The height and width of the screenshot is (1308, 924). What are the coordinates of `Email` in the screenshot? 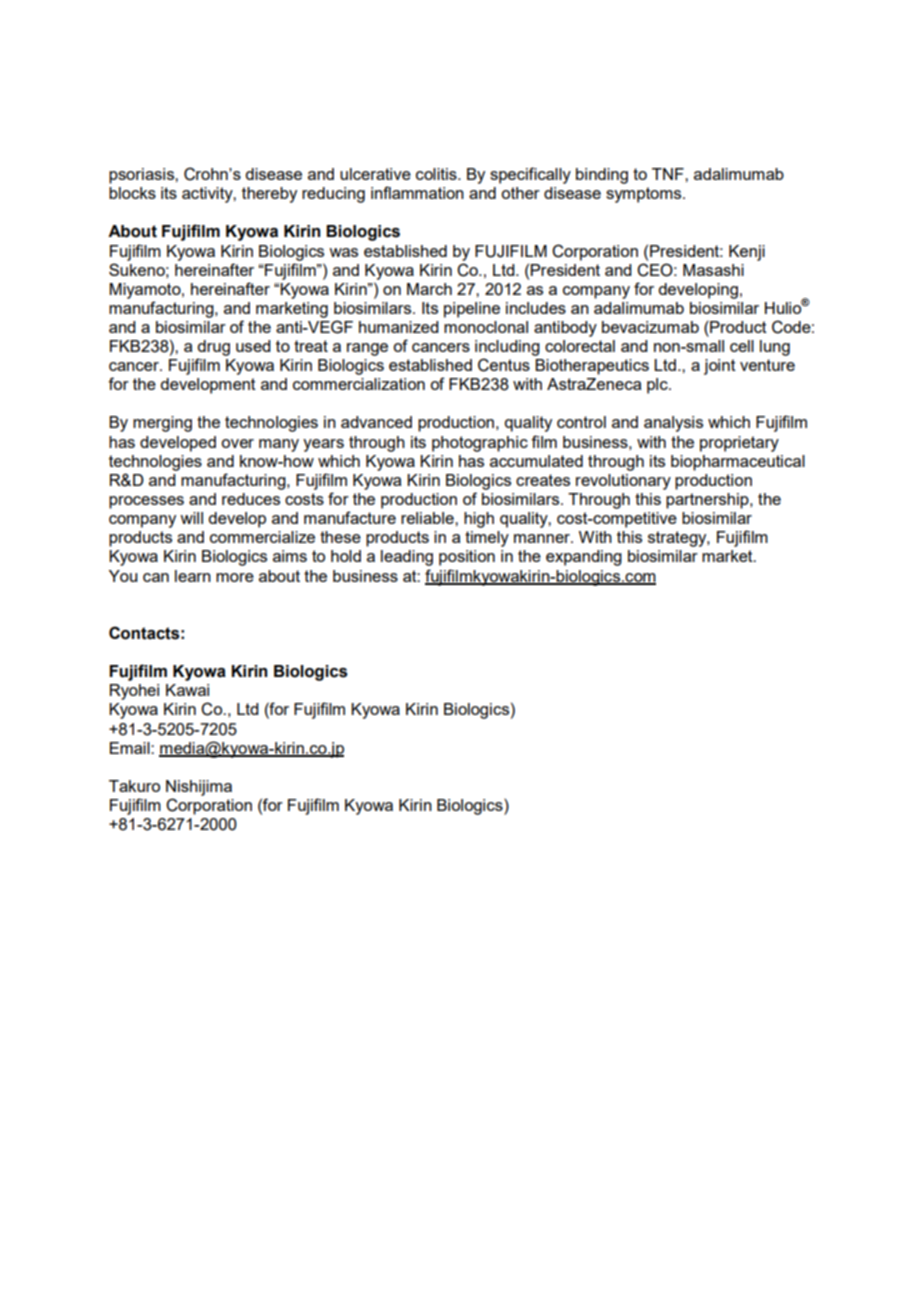 It's located at (131, 748).
